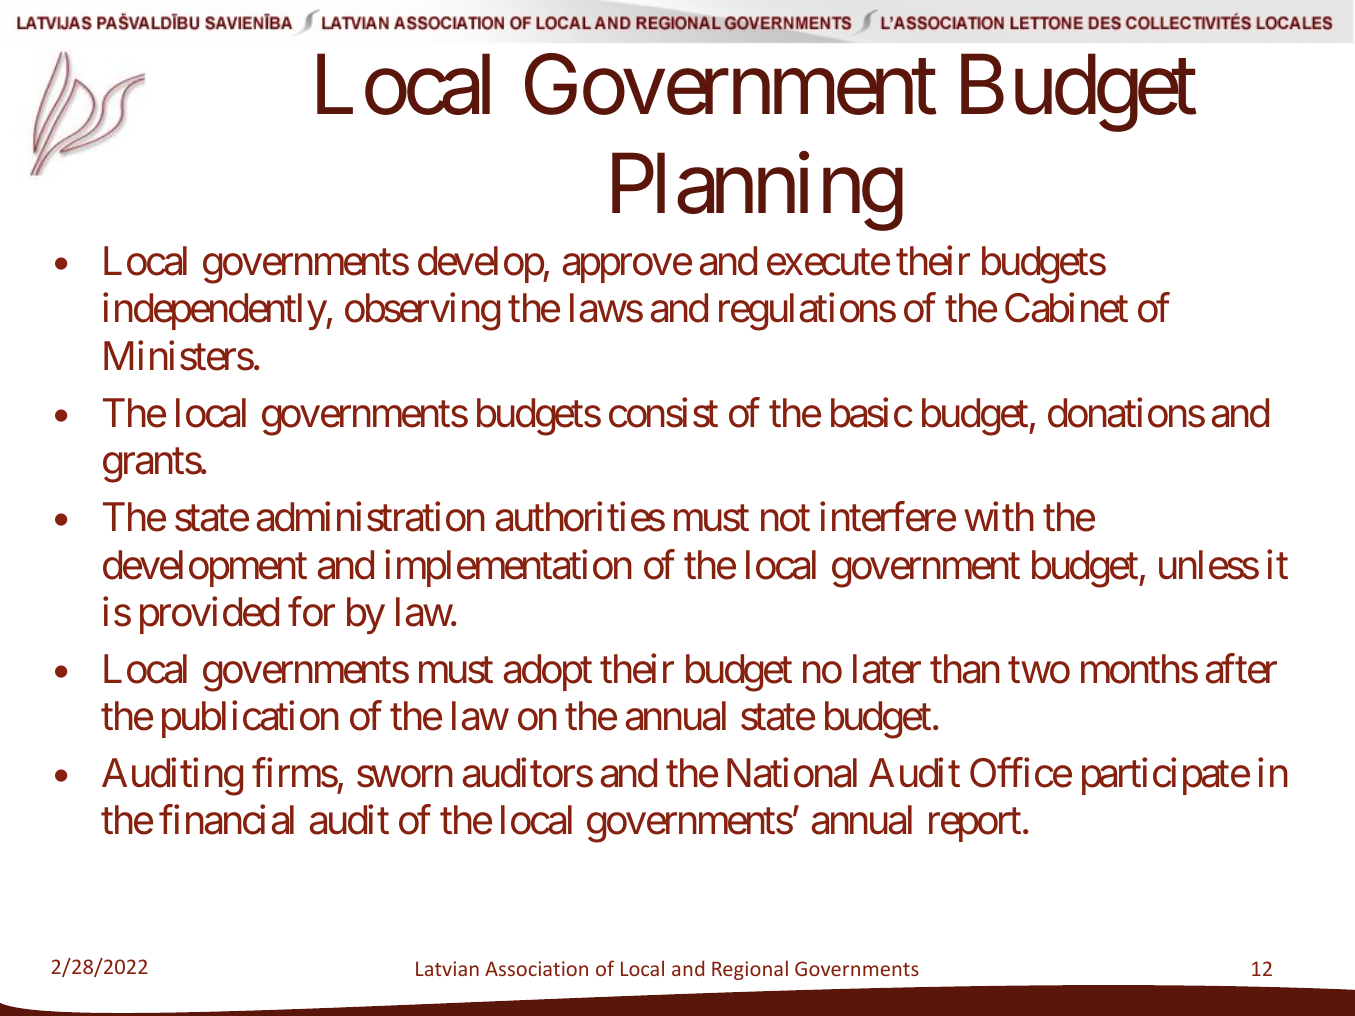  What do you see at coordinates (311, 612) in the screenshot?
I see `for` at bounding box center [311, 612].
